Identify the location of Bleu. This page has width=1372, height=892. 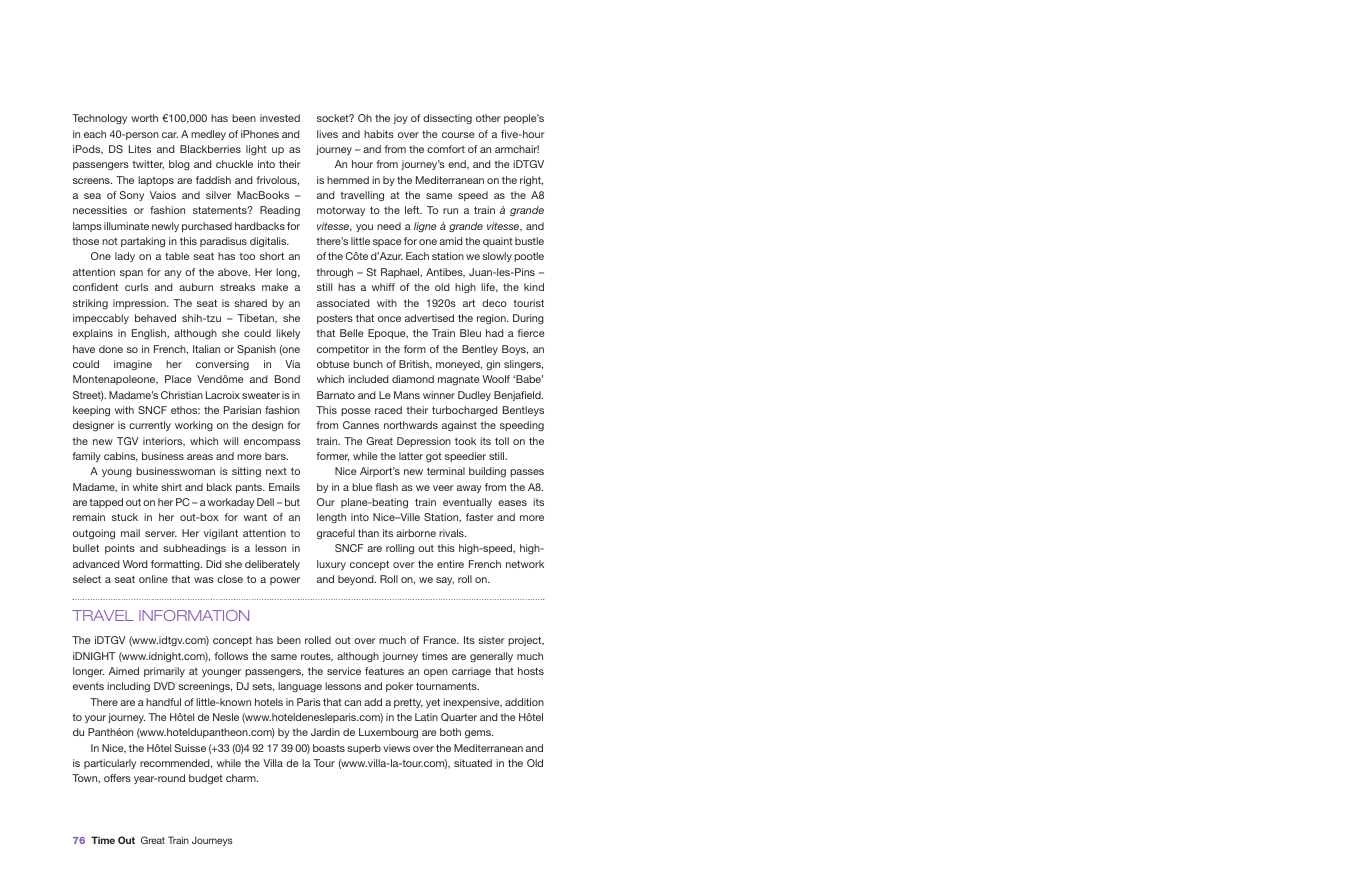
(470, 333).
